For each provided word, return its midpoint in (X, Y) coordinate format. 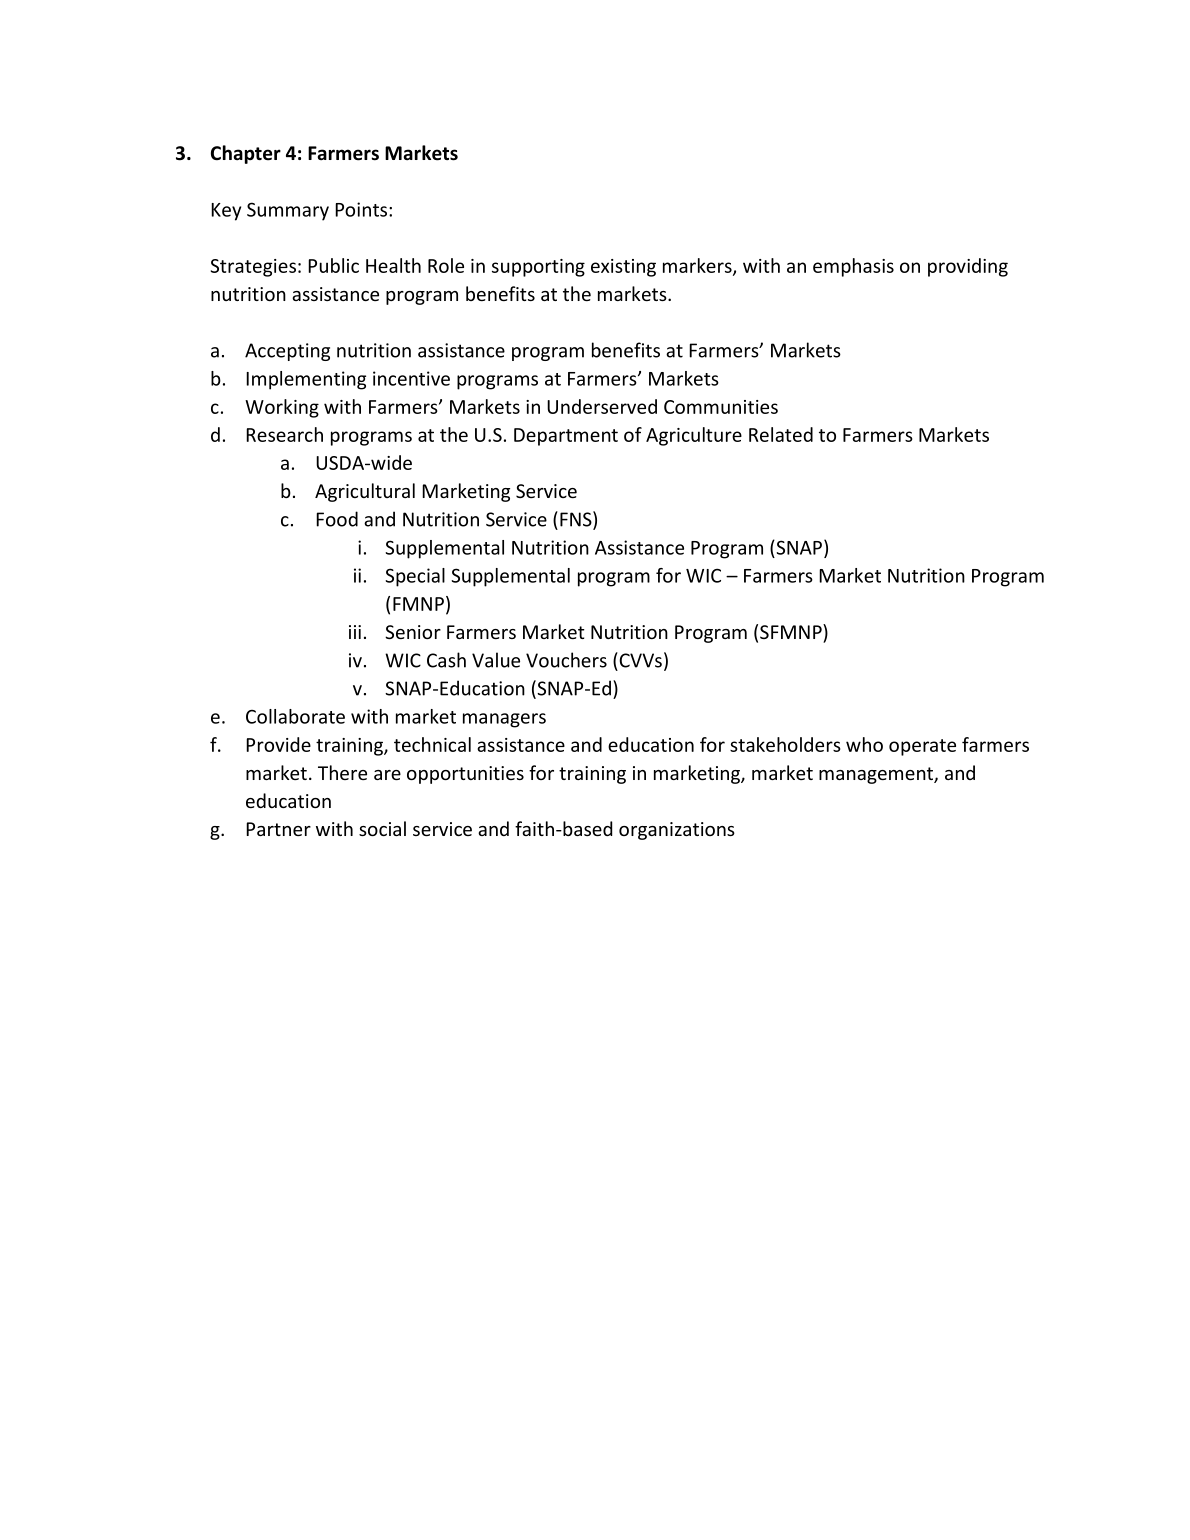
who (864, 744)
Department (566, 437)
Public (333, 265)
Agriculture (694, 436)
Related (781, 434)
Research (284, 434)
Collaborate (295, 716)
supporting (538, 268)
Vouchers (566, 660)
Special (415, 577)
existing (623, 268)
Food (337, 519)
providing (968, 267)
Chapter (246, 154)
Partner (278, 829)
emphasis (853, 267)
